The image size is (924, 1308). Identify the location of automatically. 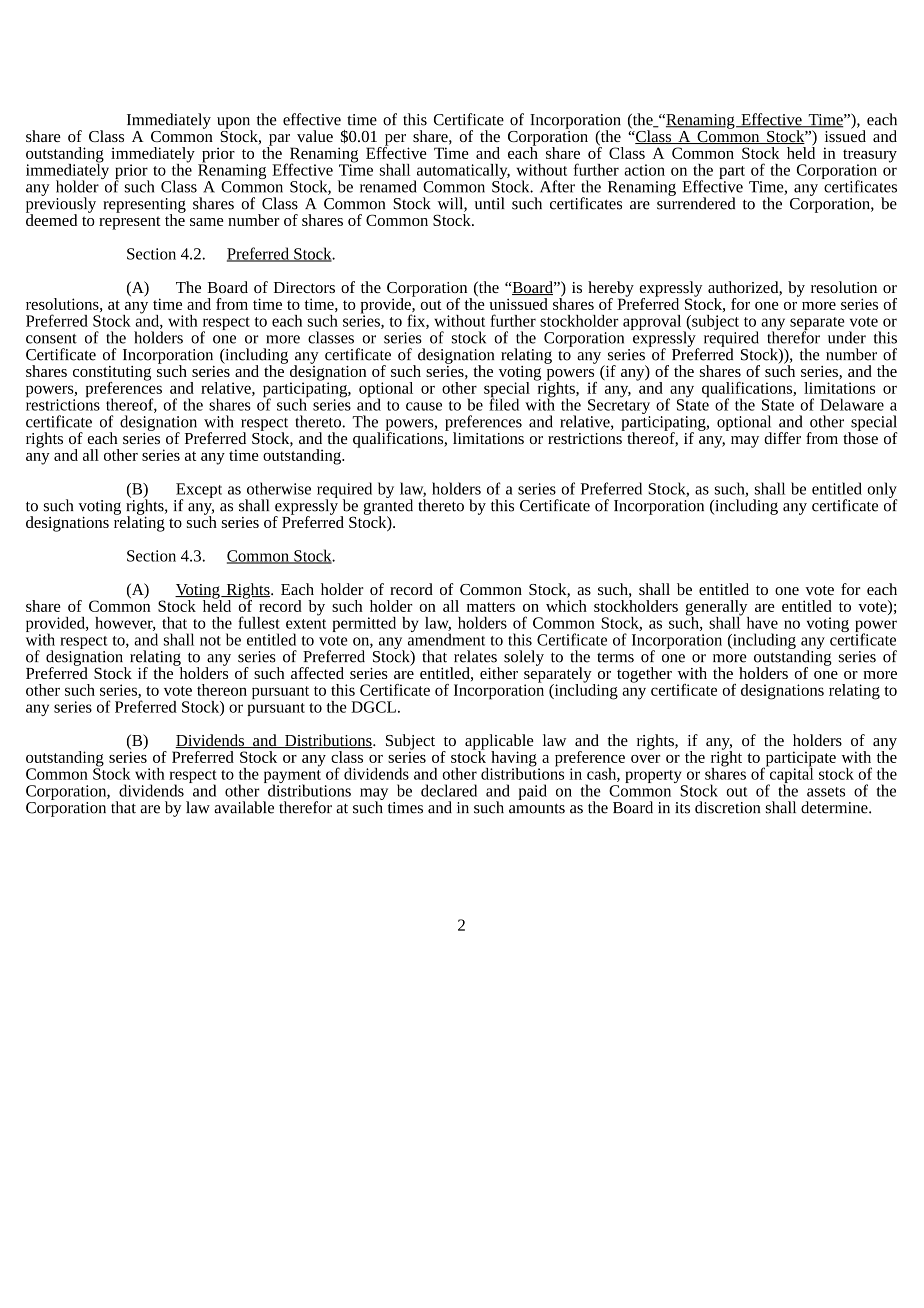
(462, 173).
